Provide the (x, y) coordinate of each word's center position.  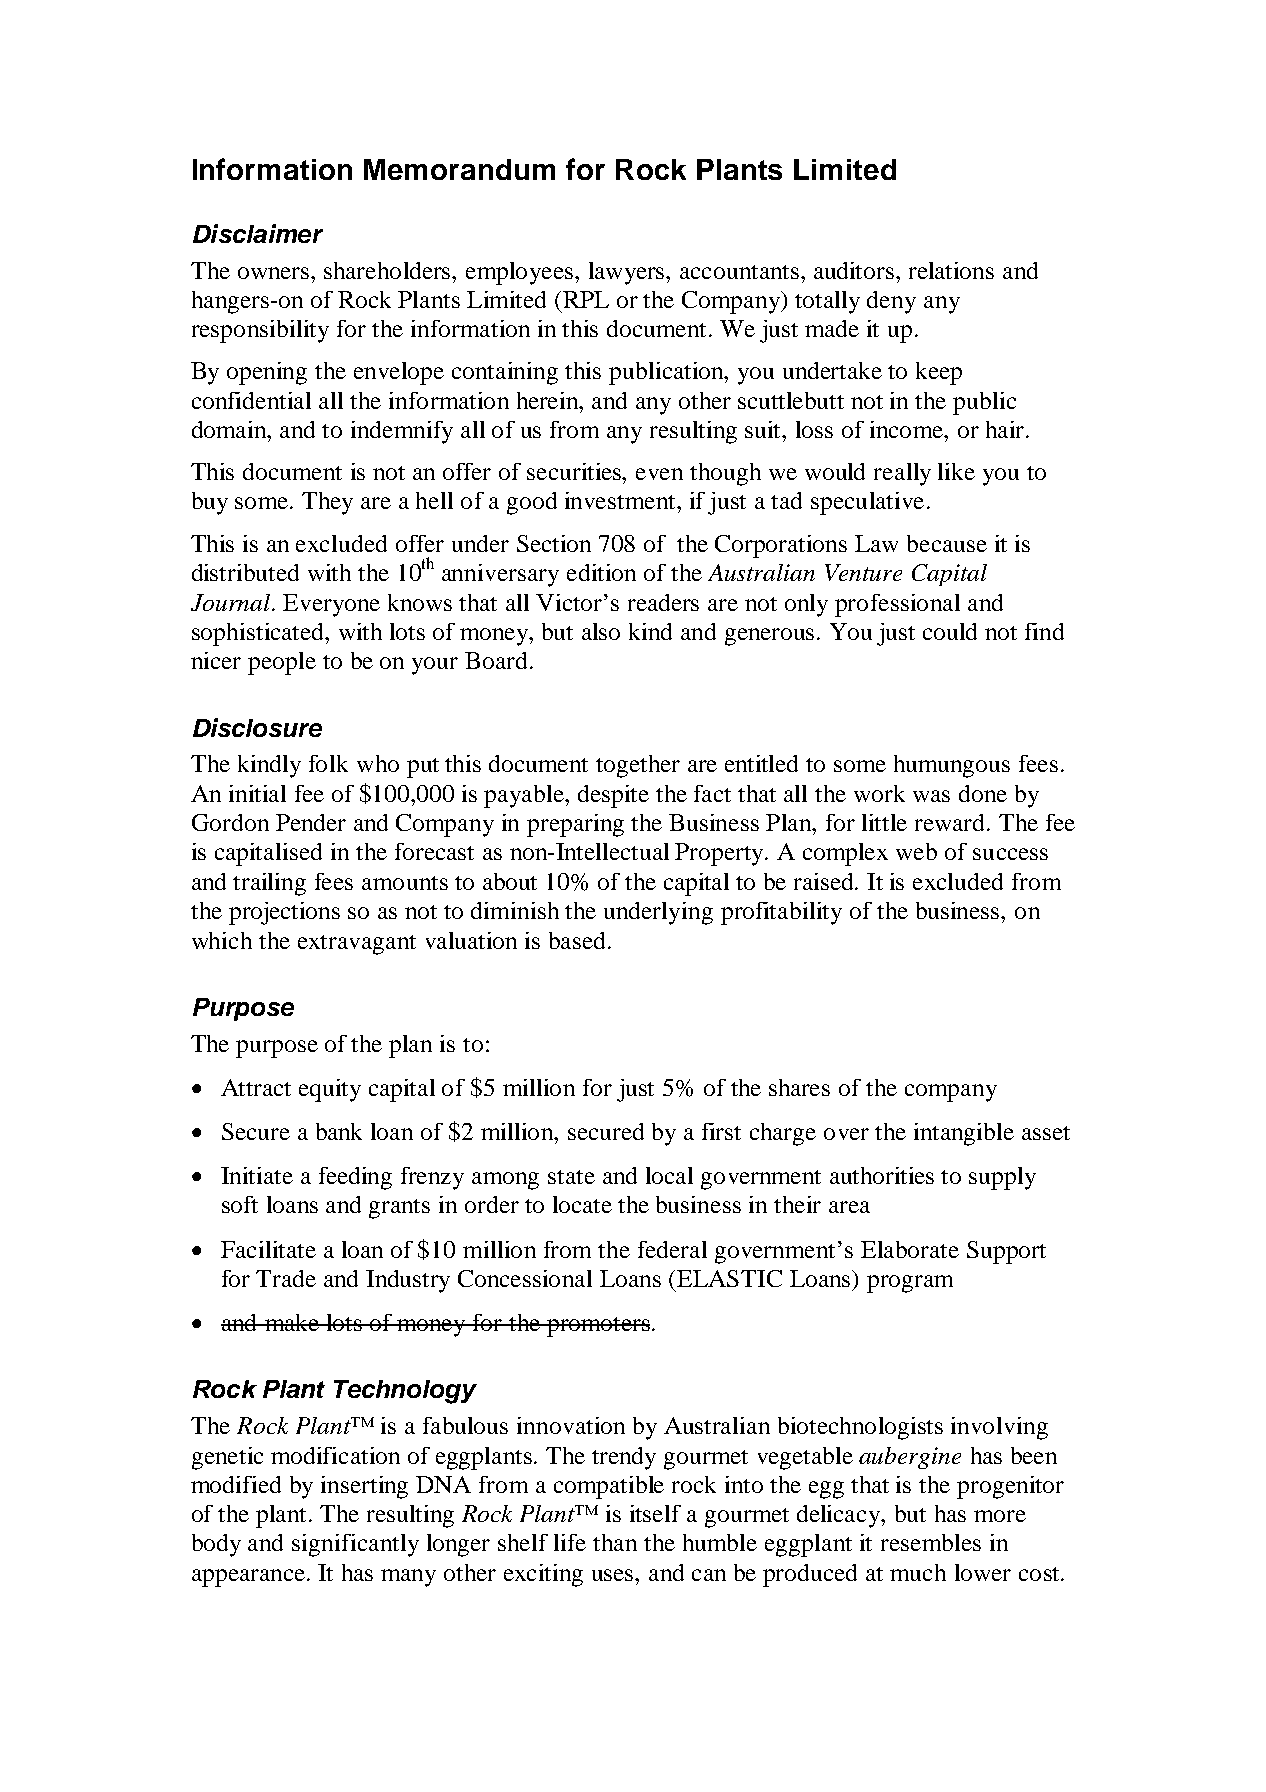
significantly (355, 1545)
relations (951, 270)
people (282, 663)
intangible (964, 1134)
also (601, 631)
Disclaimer (258, 233)
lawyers (628, 273)
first (721, 1131)
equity (330, 1090)
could (950, 631)
